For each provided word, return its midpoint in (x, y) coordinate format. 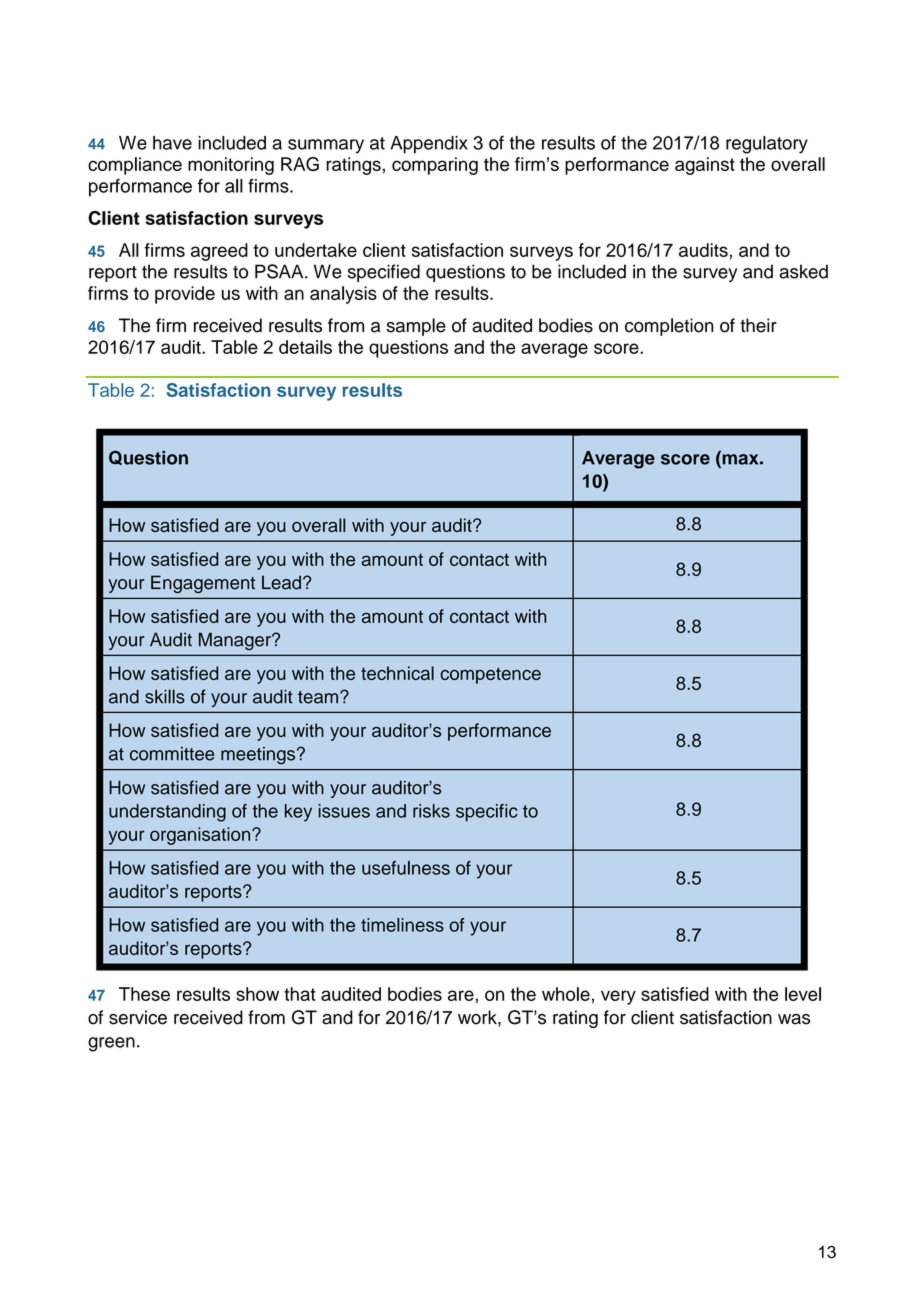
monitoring (231, 166)
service (138, 1017)
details (305, 347)
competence (490, 675)
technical (397, 673)
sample (416, 327)
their (758, 325)
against (705, 166)
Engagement (203, 584)
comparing (435, 166)
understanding (167, 813)
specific (487, 813)
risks (431, 811)
